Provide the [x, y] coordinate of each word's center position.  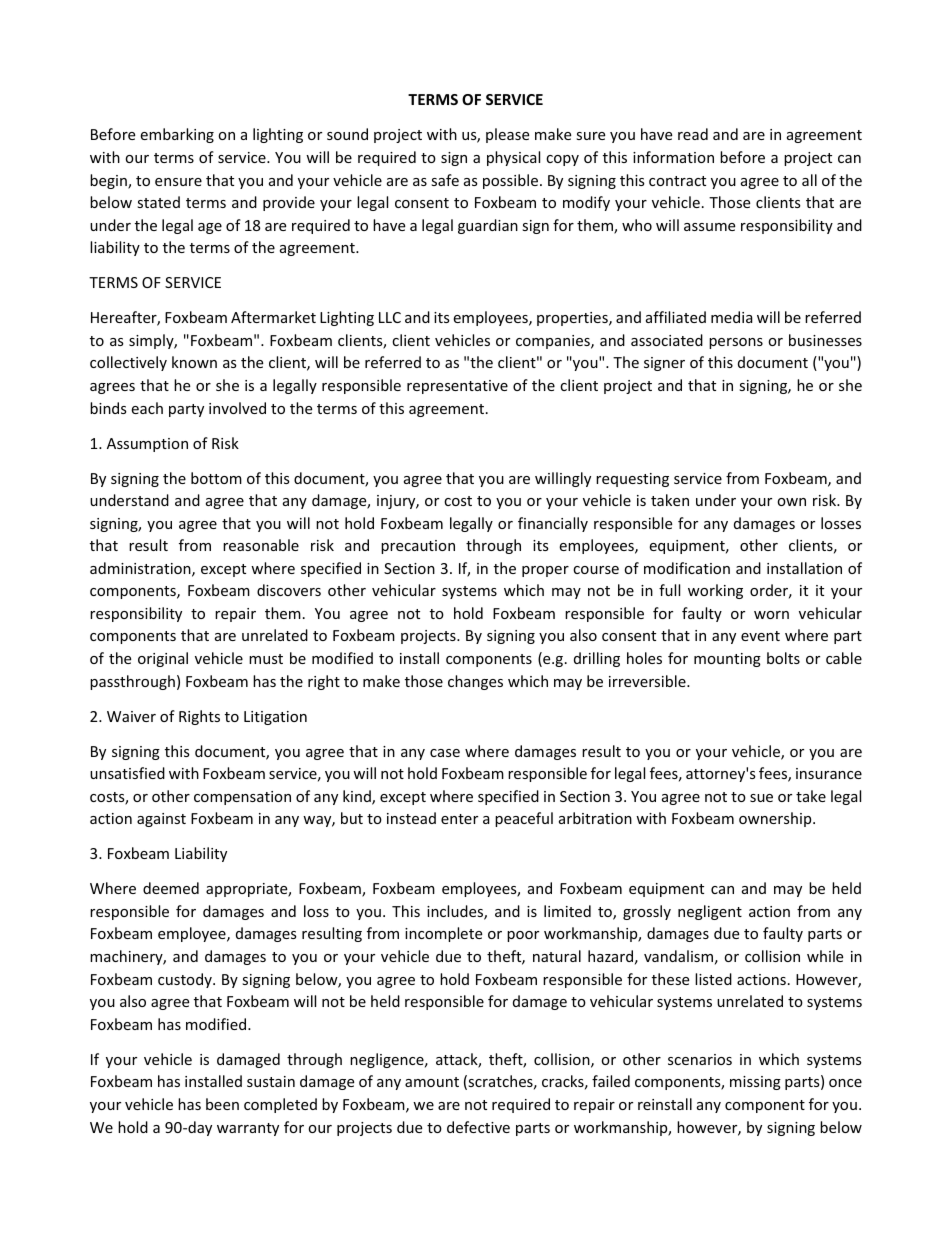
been [222, 1104]
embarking [177, 135]
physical [513, 158]
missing [755, 1083]
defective [478, 1127]
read [693, 134]
